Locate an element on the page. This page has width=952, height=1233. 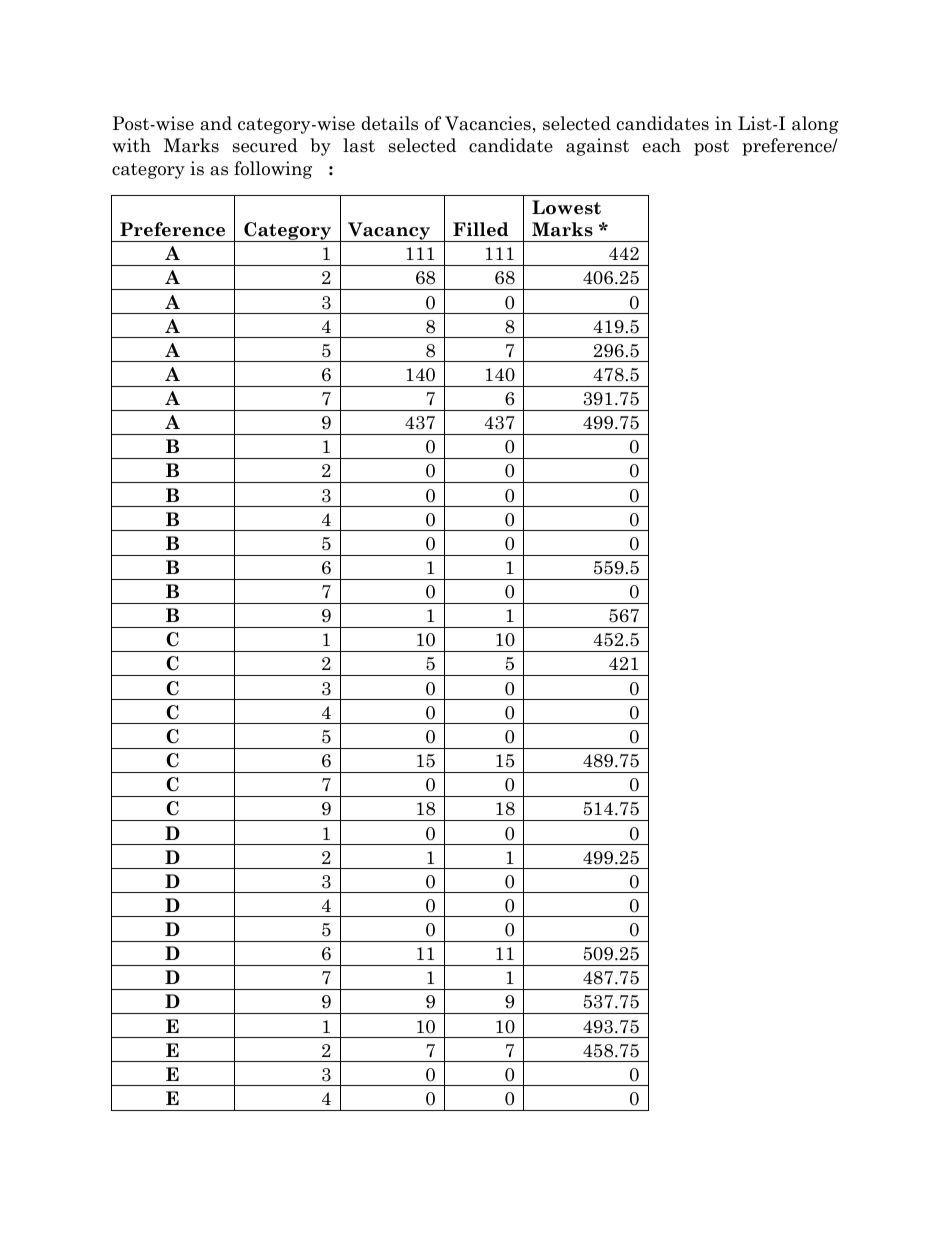
against is located at coordinates (597, 147).
